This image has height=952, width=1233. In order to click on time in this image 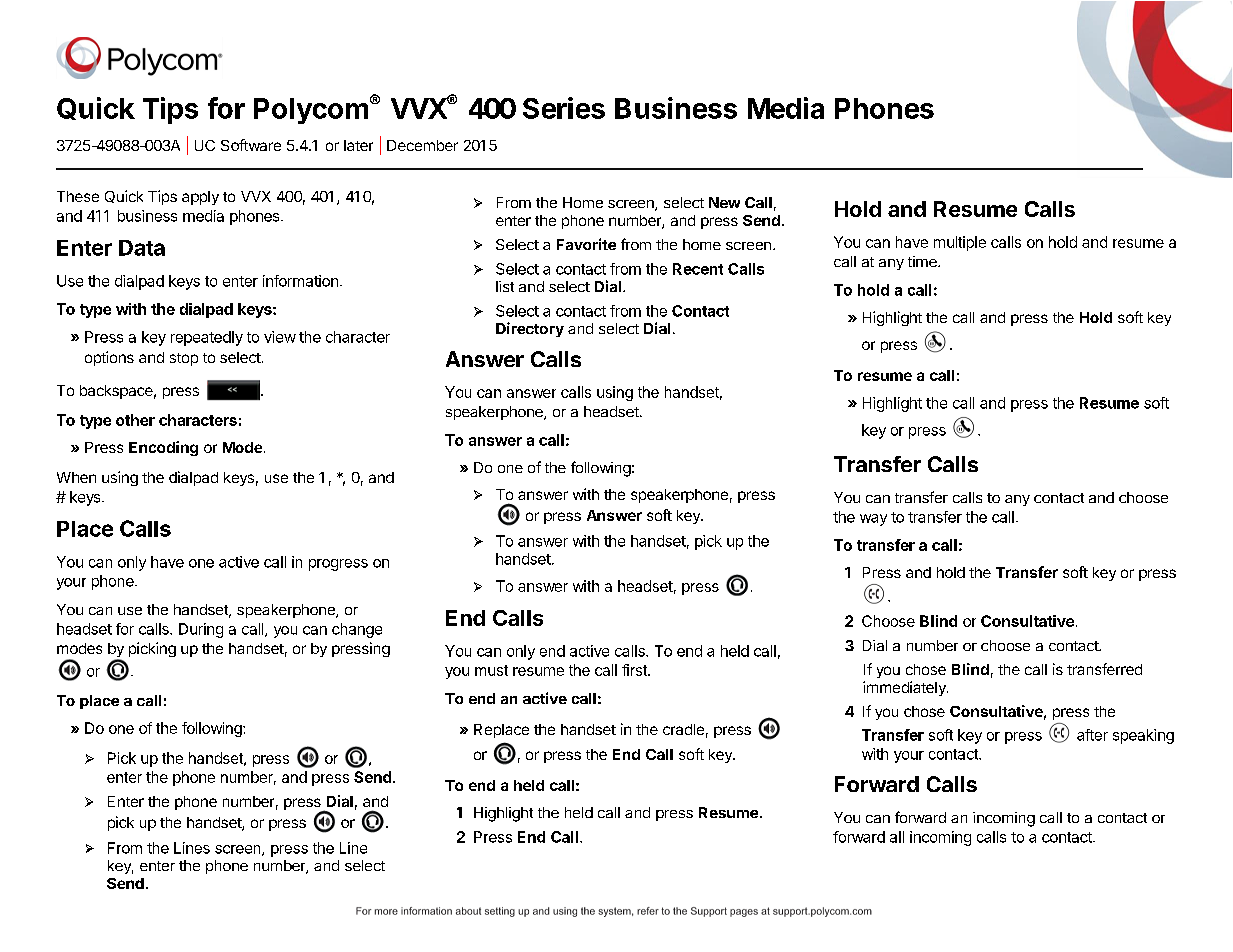, I will do `click(923, 261)`.
